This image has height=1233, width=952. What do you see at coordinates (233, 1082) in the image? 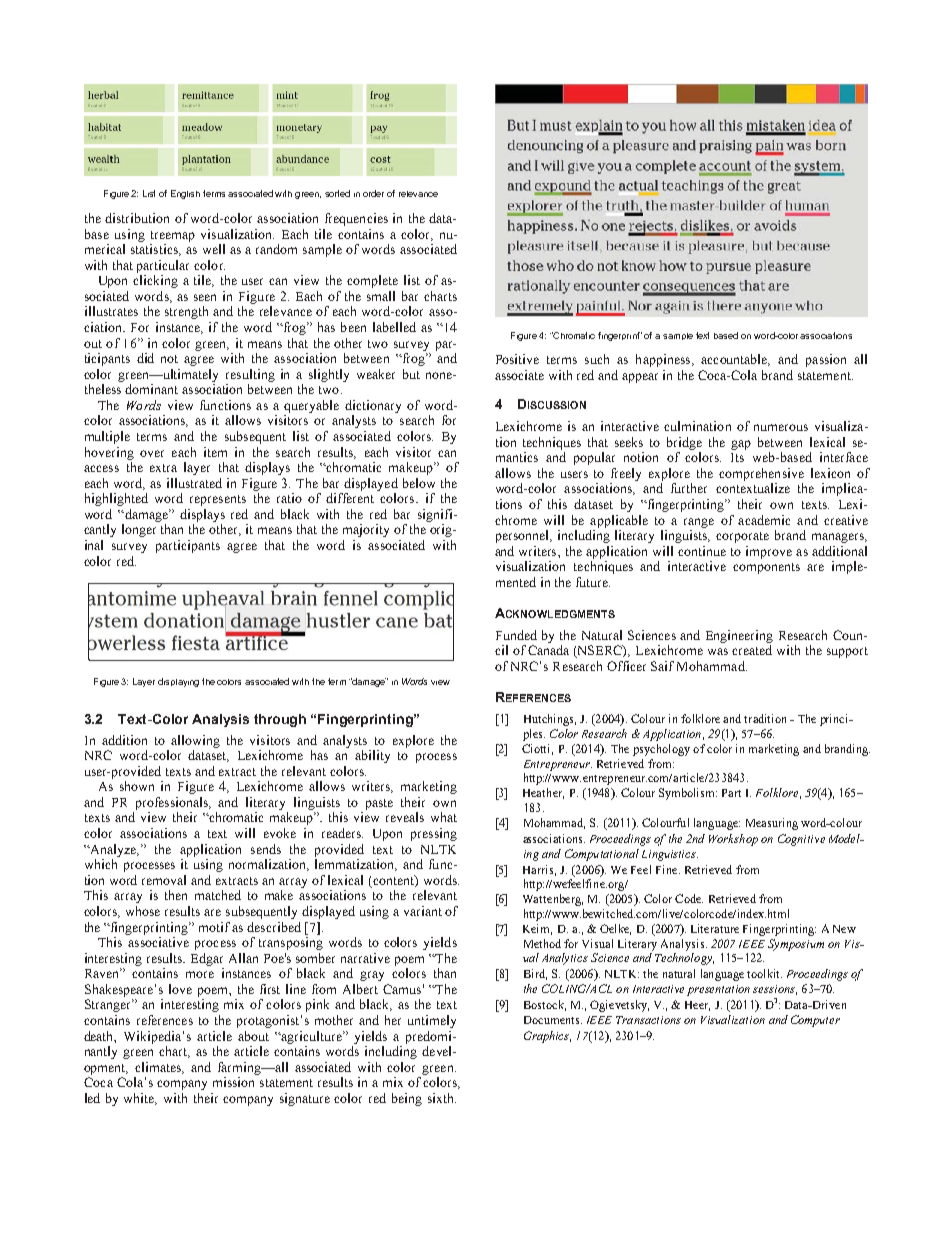
I see `mission` at bounding box center [233, 1082].
